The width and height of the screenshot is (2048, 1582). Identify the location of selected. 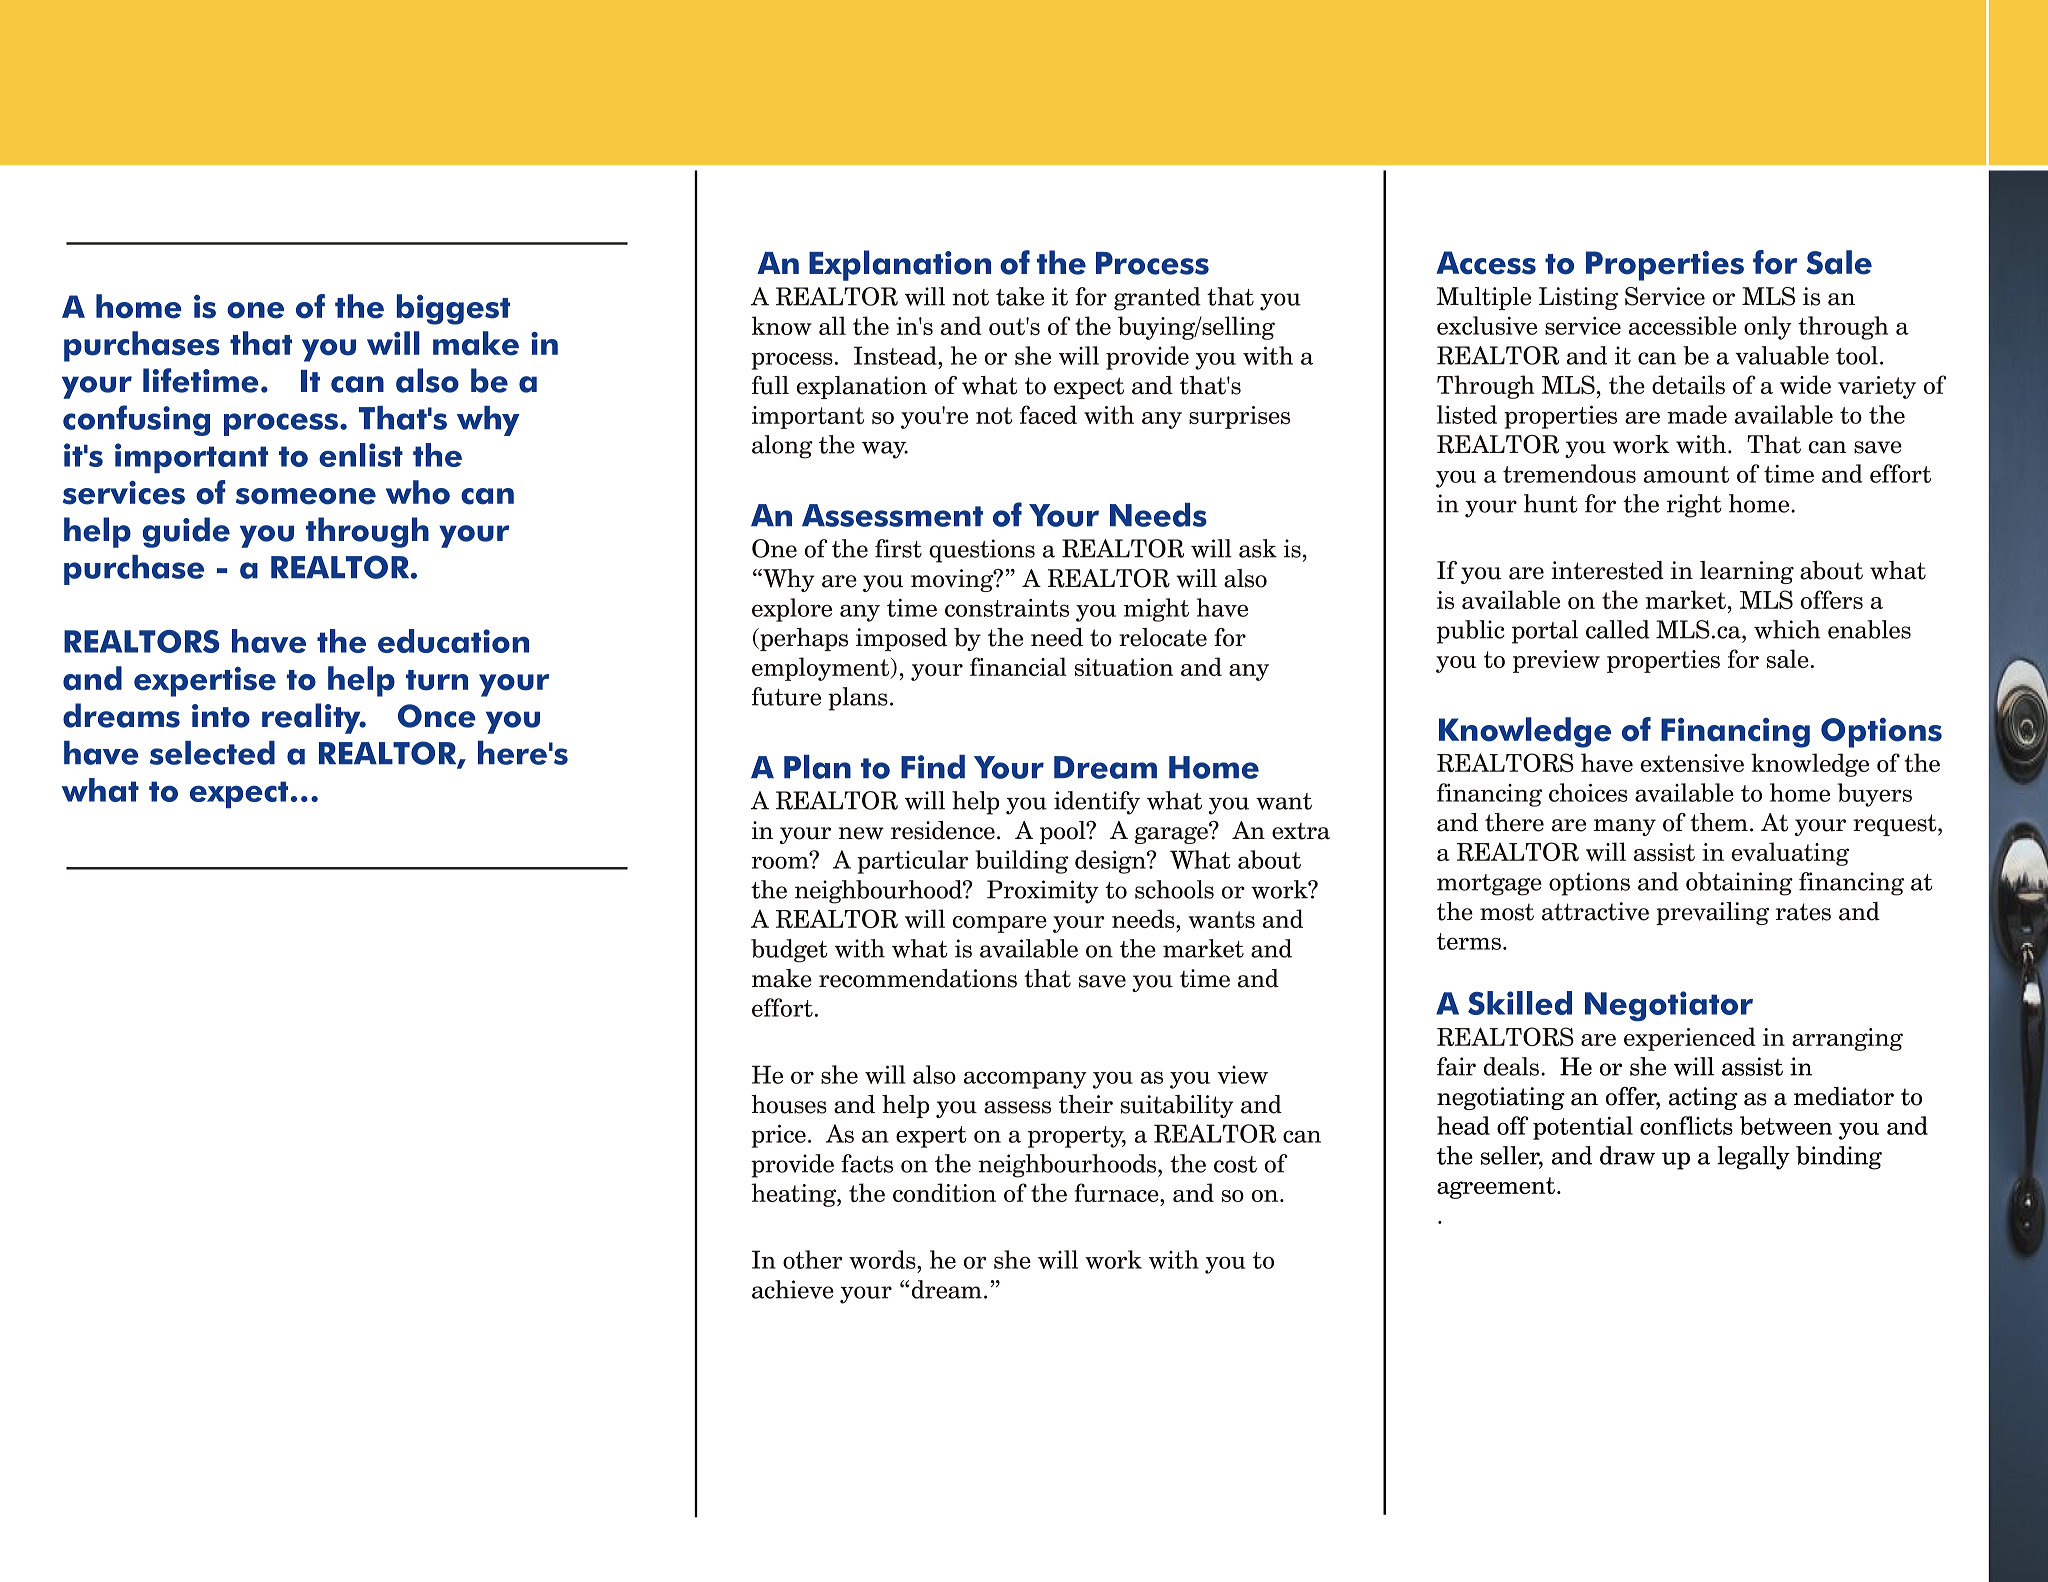
(212, 753).
